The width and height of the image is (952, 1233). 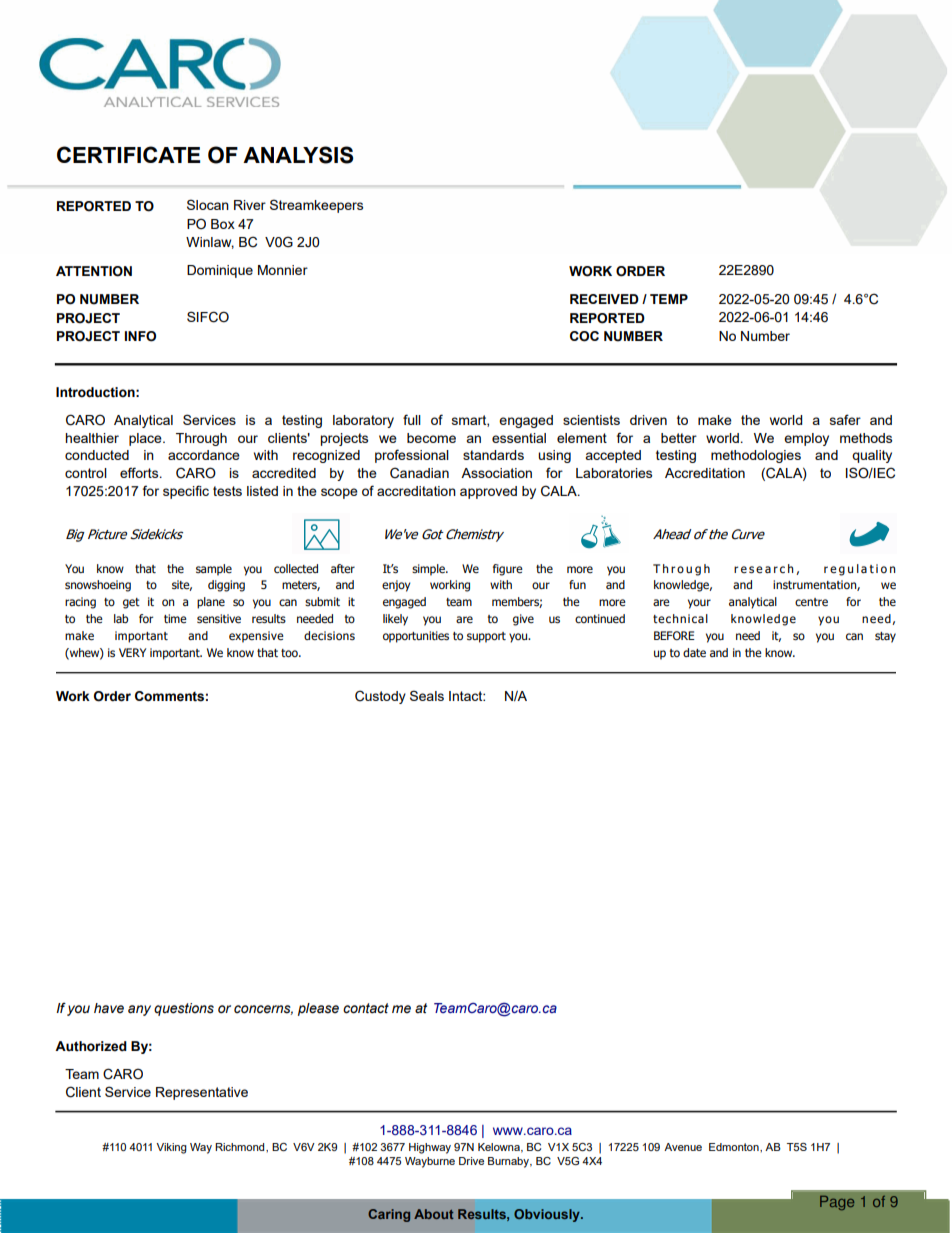 What do you see at coordinates (298, 155) in the image?
I see `ANALYSIS` at bounding box center [298, 155].
